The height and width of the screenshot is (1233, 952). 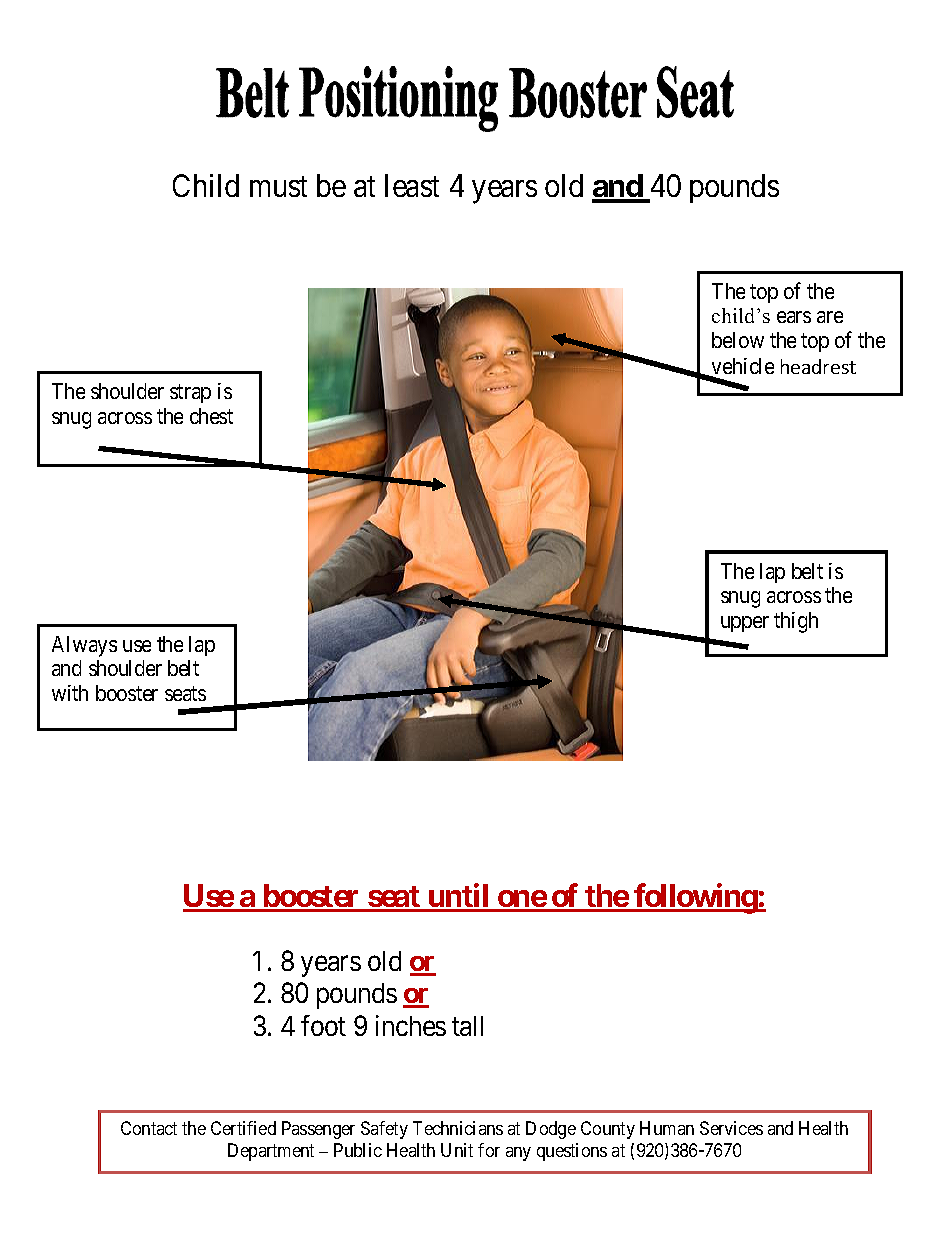 I want to click on vehicle, so click(x=742, y=368).
